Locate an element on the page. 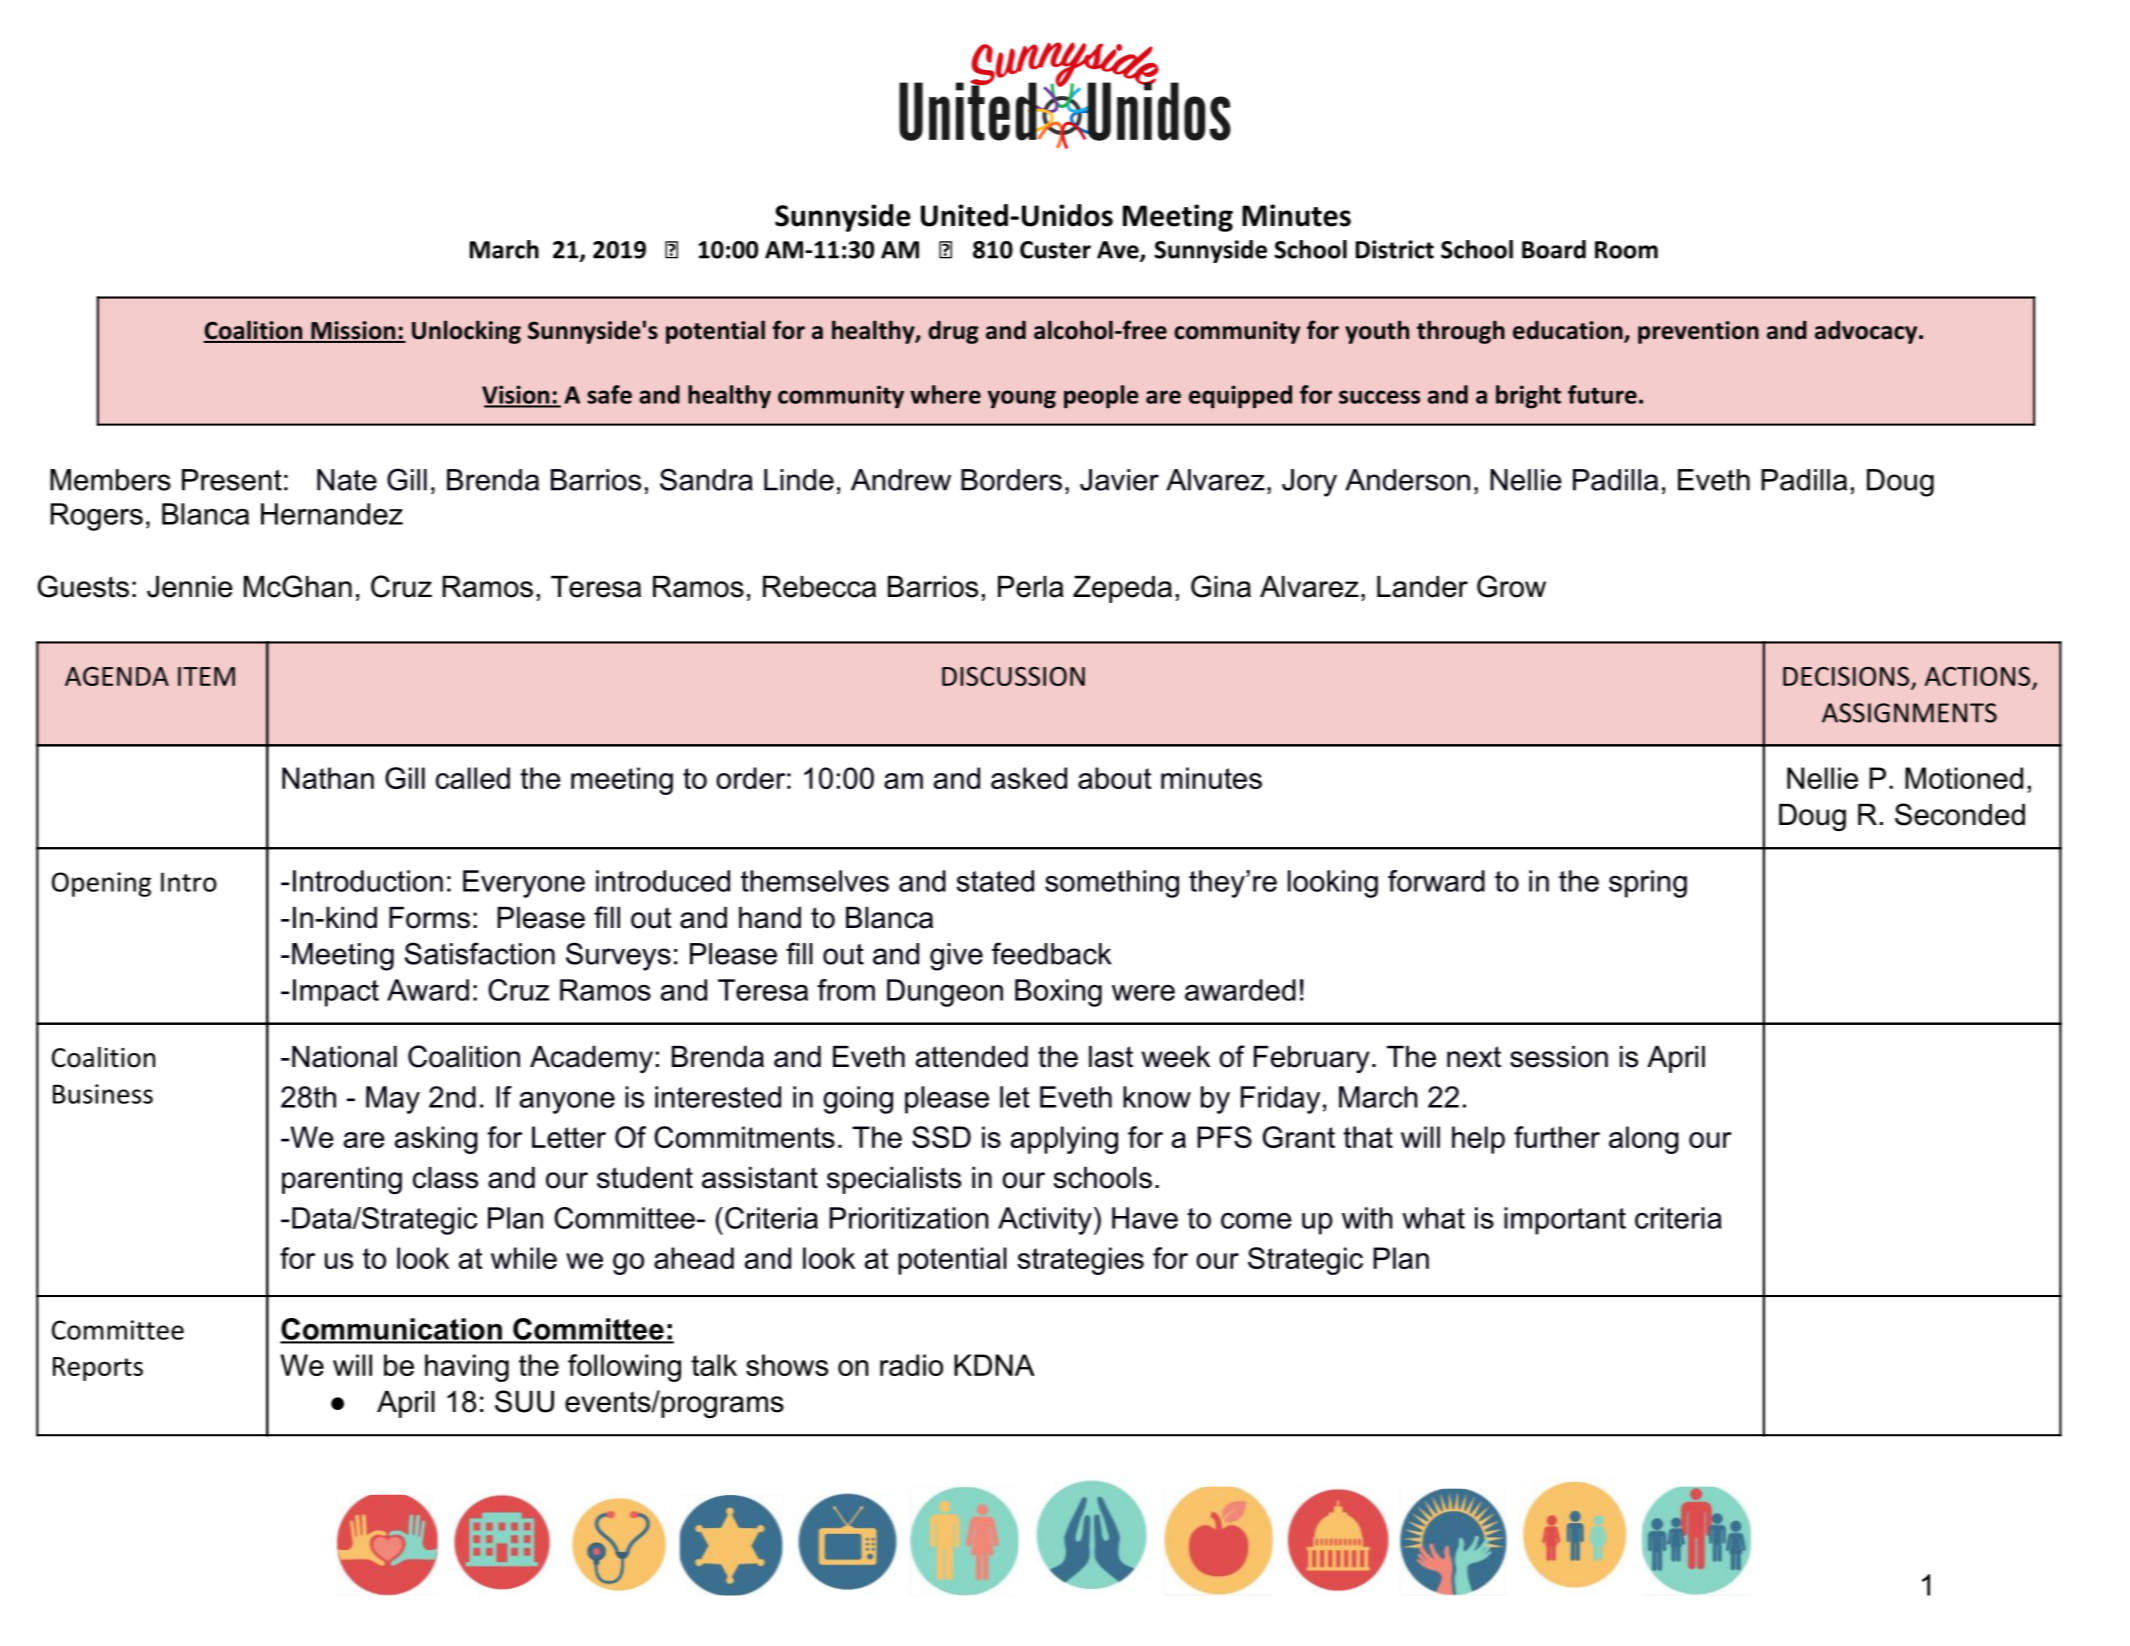 The image size is (2130, 1646). radio is located at coordinates (911, 1365).
